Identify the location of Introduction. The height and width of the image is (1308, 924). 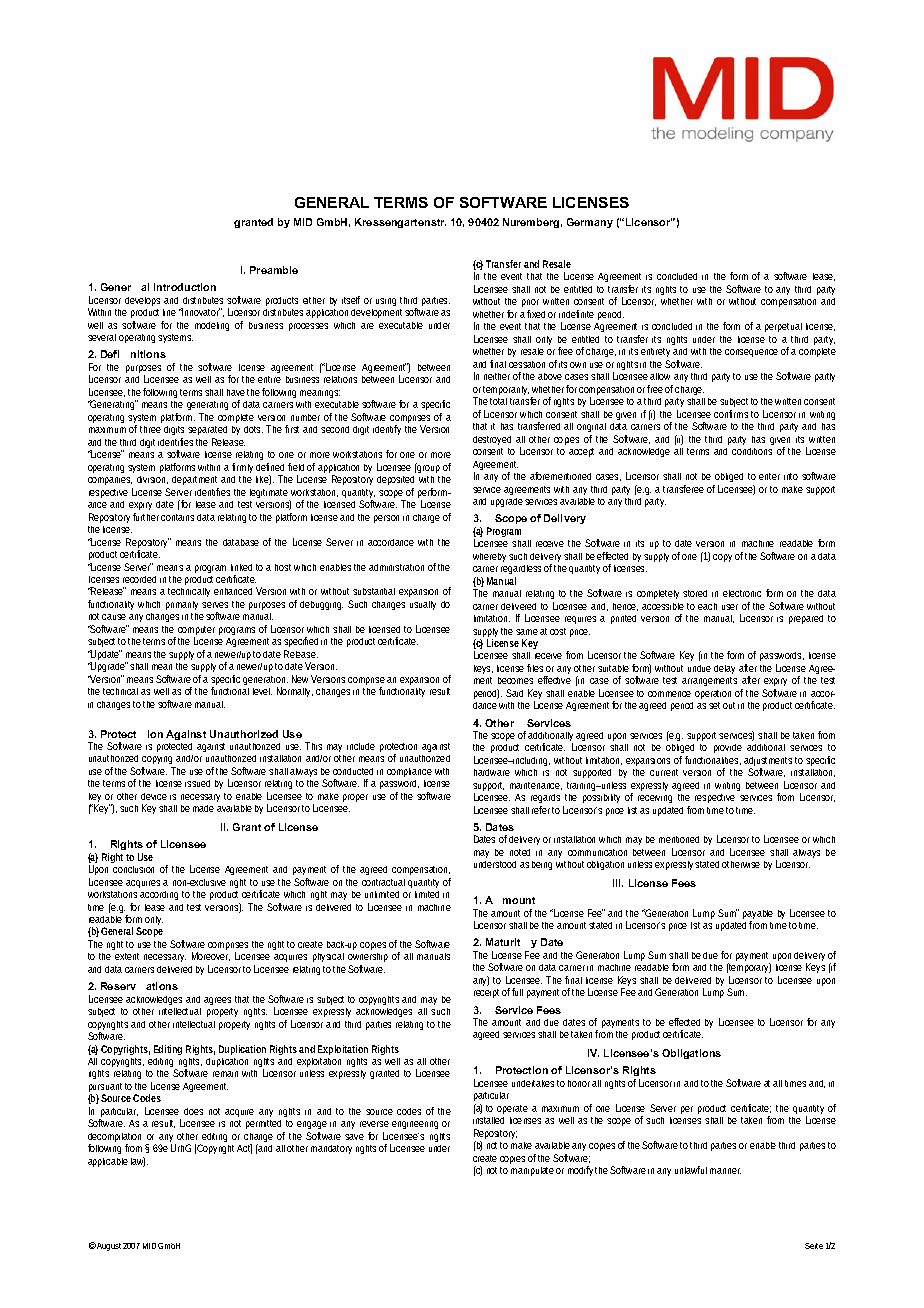
(185, 287).
